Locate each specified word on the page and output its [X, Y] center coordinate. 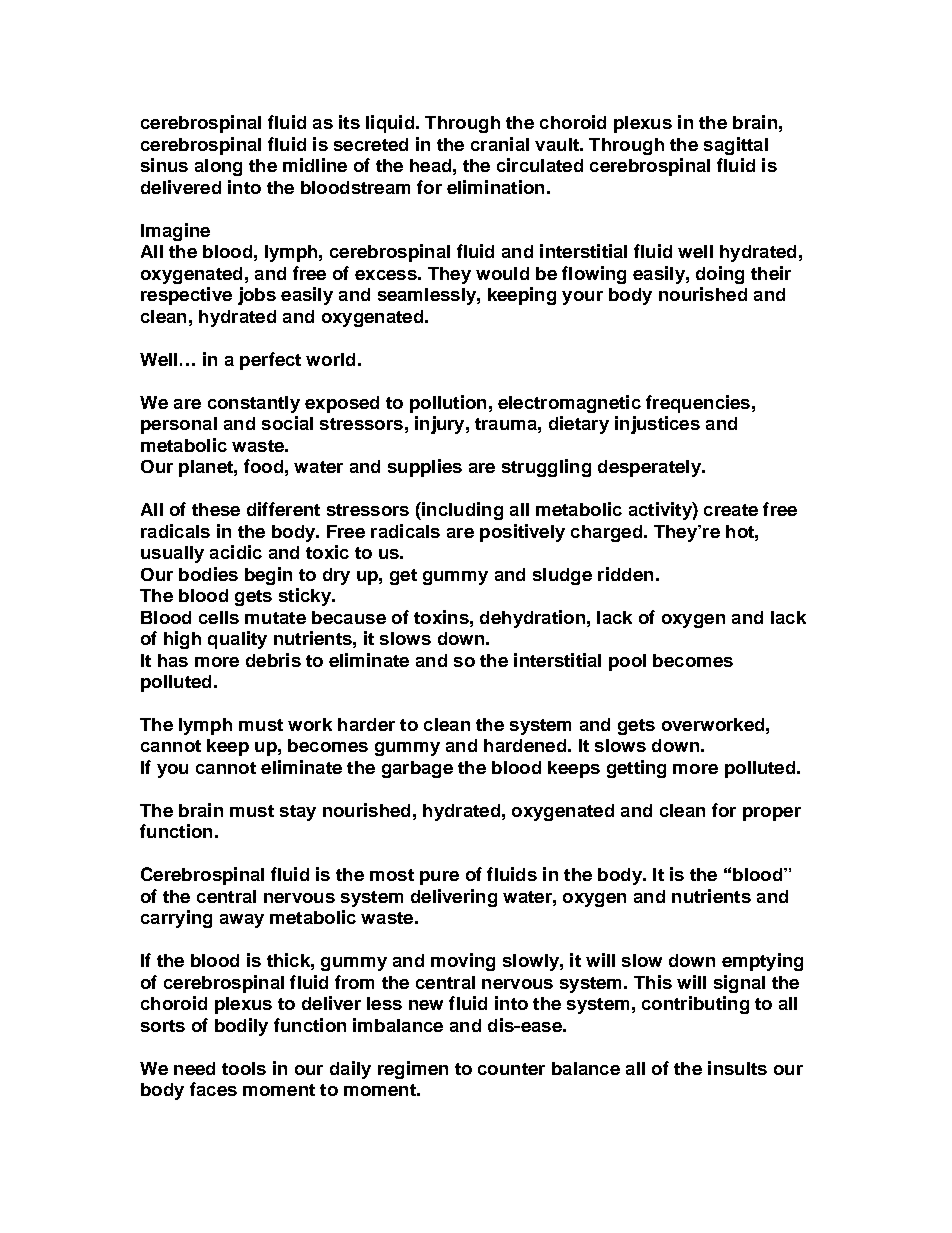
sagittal [736, 146]
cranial [500, 144]
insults [737, 1068]
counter [511, 1069]
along [218, 167]
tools [244, 1068]
